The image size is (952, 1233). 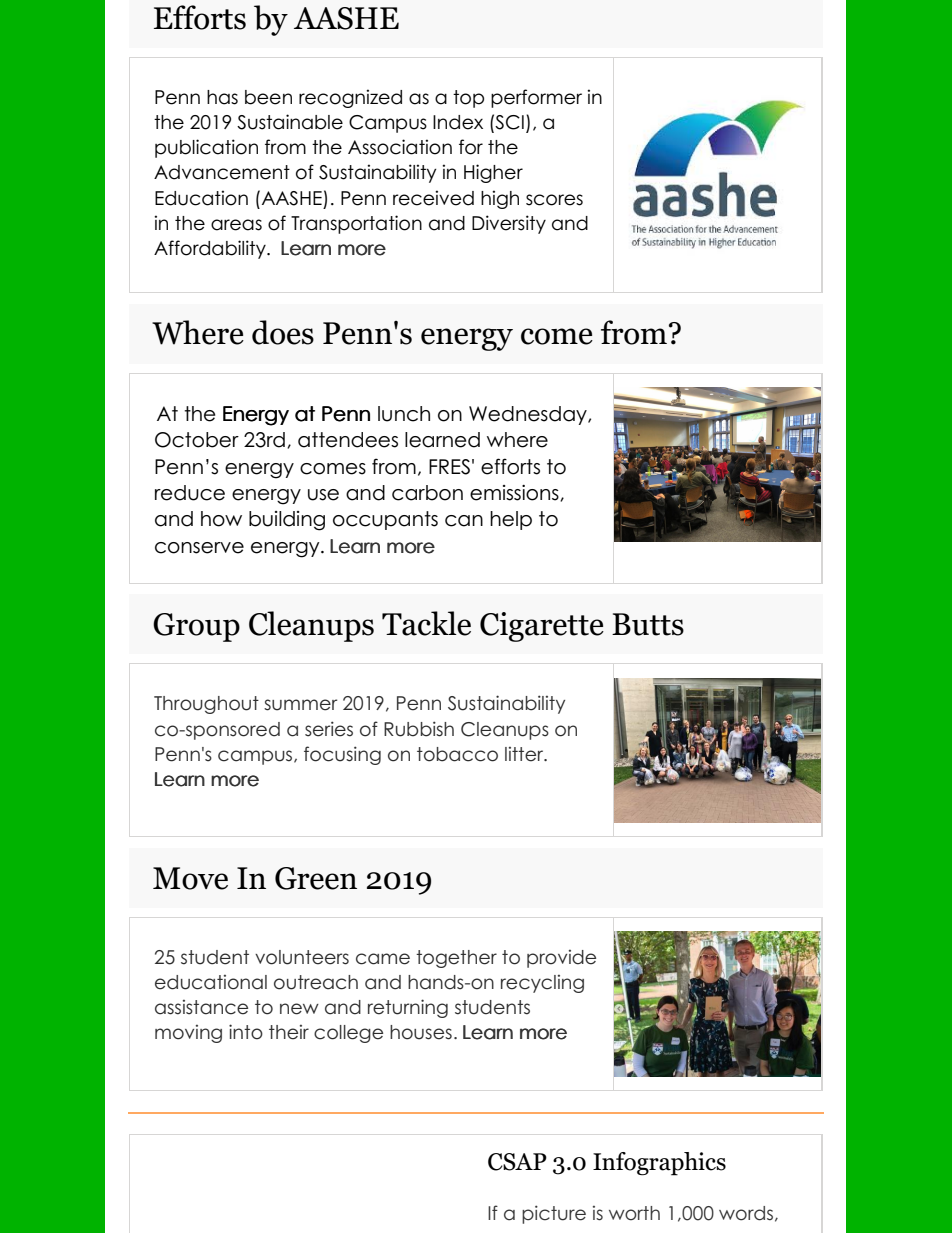 What do you see at coordinates (283, 332) in the screenshot?
I see `does` at bounding box center [283, 332].
